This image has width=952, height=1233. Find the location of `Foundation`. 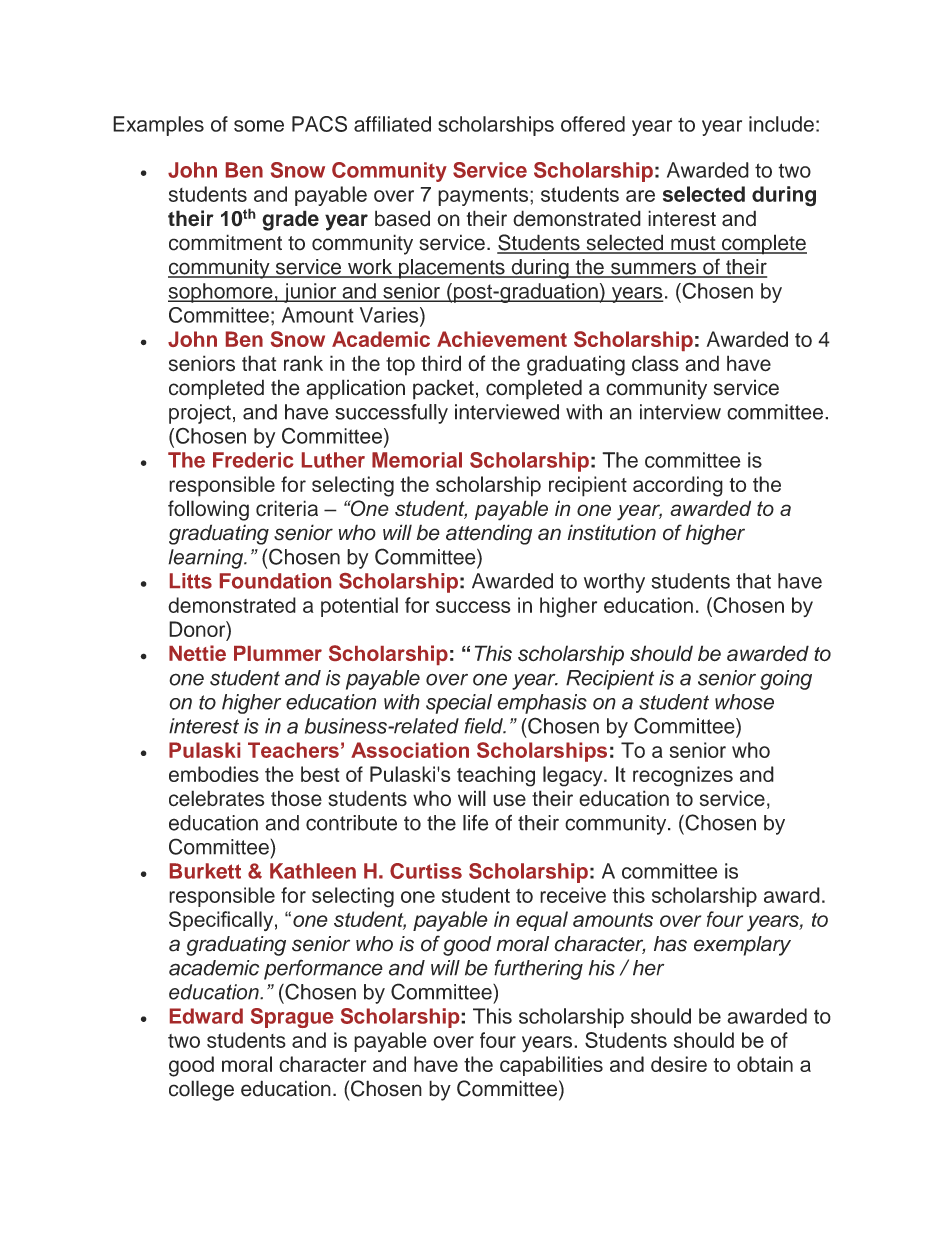

Foundation is located at coordinates (275, 581).
